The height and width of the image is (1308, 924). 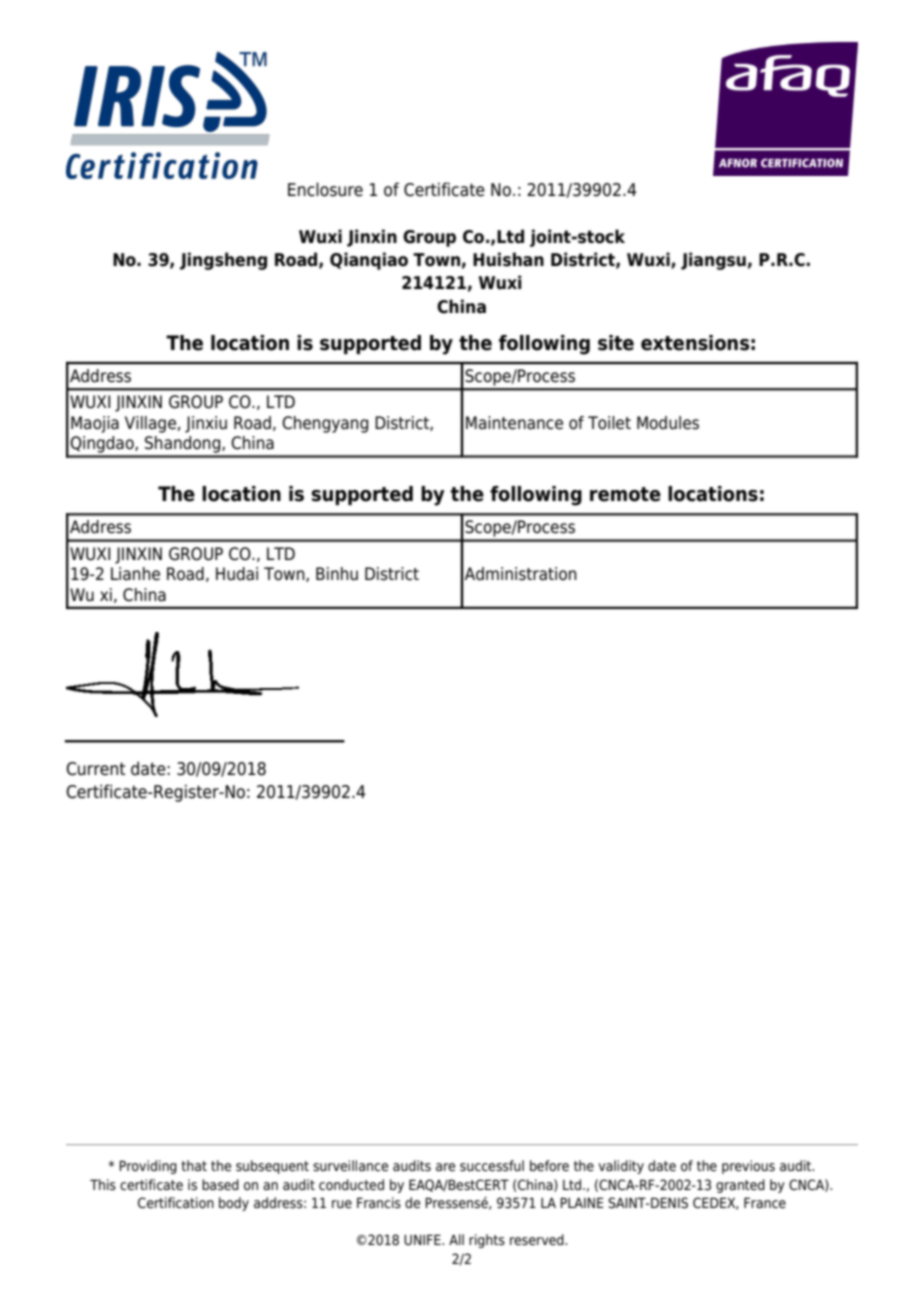 What do you see at coordinates (621, 1167) in the image?
I see `validity` at bounding box center [621, 1167].
